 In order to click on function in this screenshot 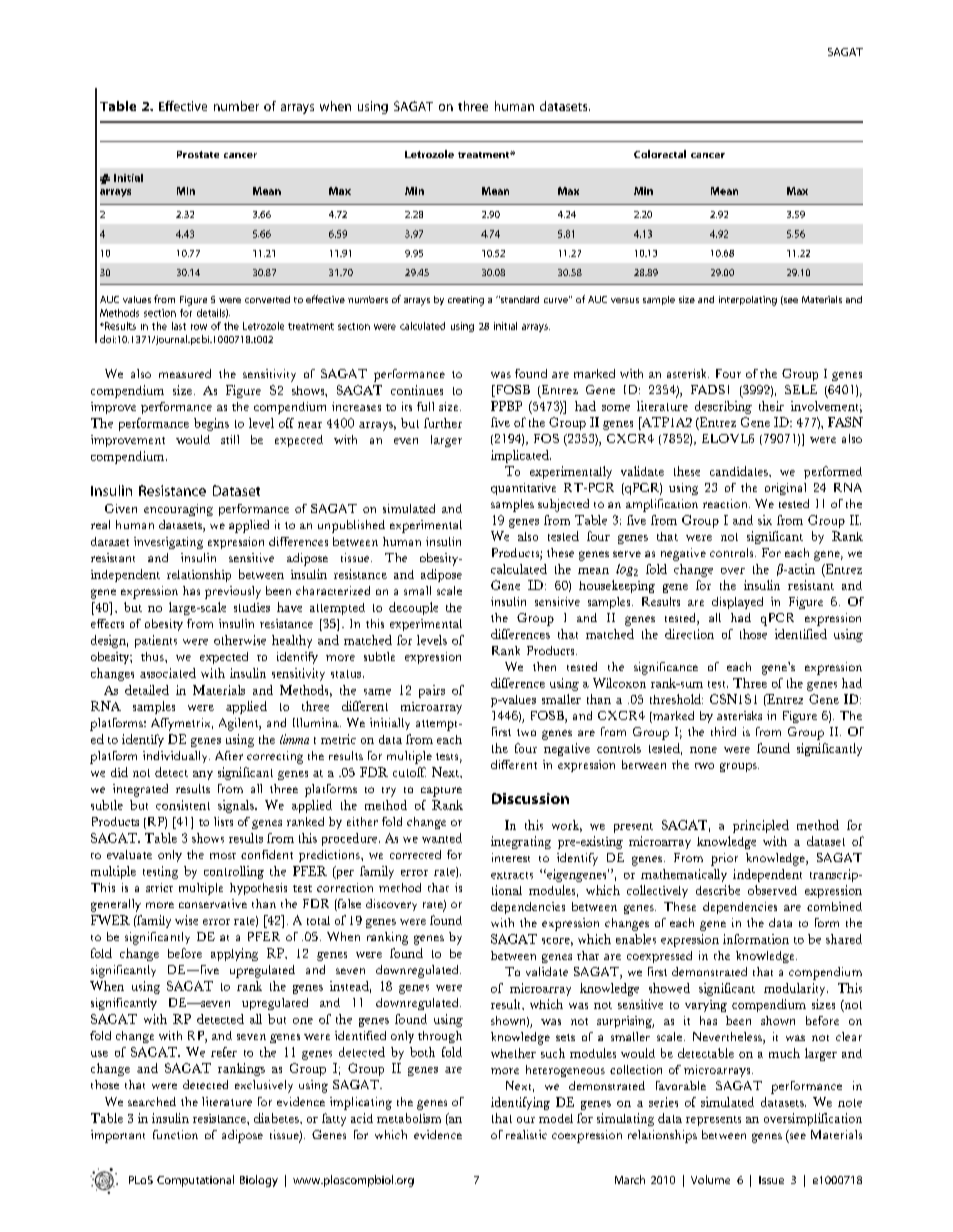, I will do `click(175, 1134)`.
